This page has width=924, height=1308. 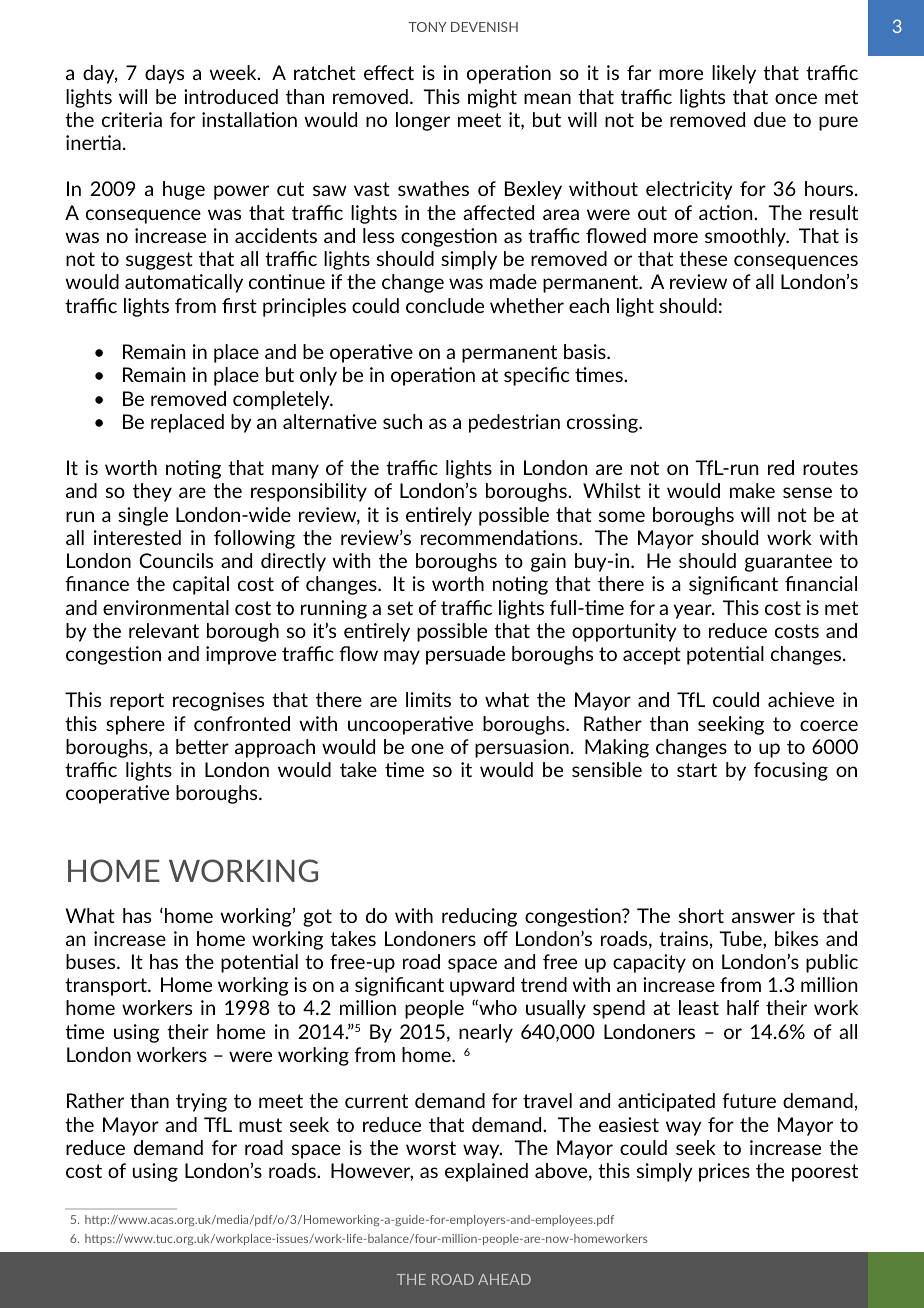 I want to click on better, so click(x=202, y=746).
